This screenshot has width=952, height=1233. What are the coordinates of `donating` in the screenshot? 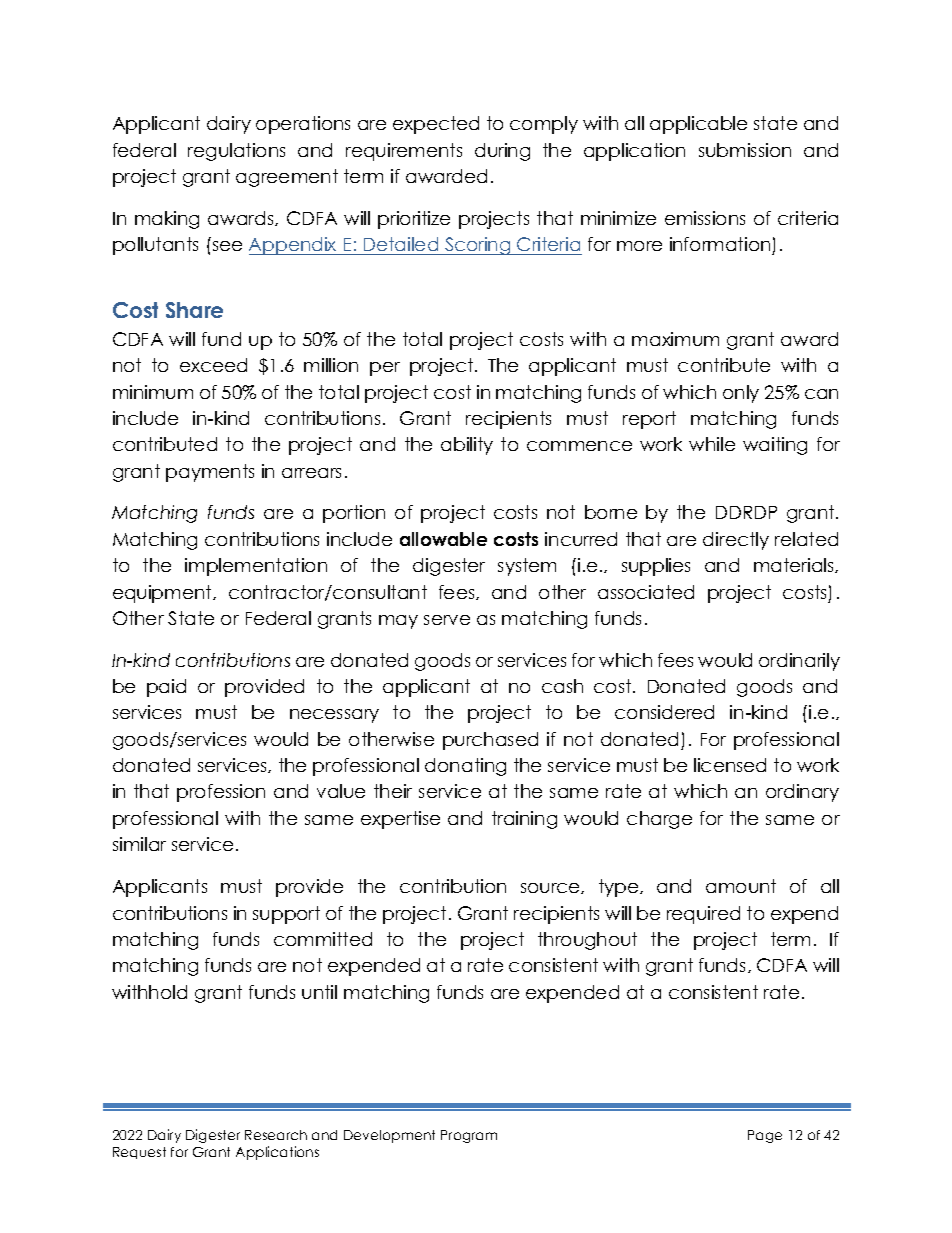 It's located at (465, 767).
